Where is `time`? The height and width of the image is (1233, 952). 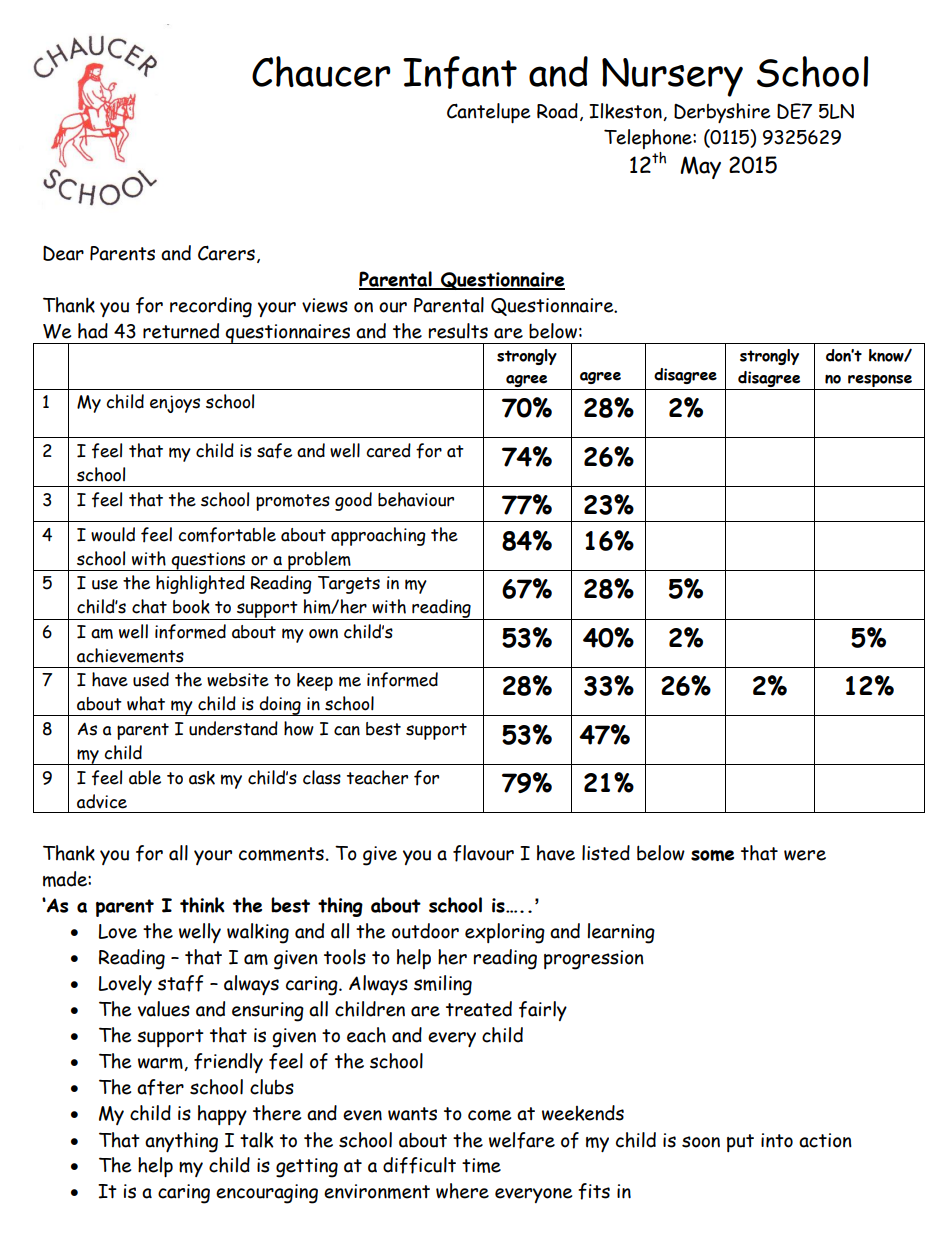 time is located at coordinates (481, 1165).
